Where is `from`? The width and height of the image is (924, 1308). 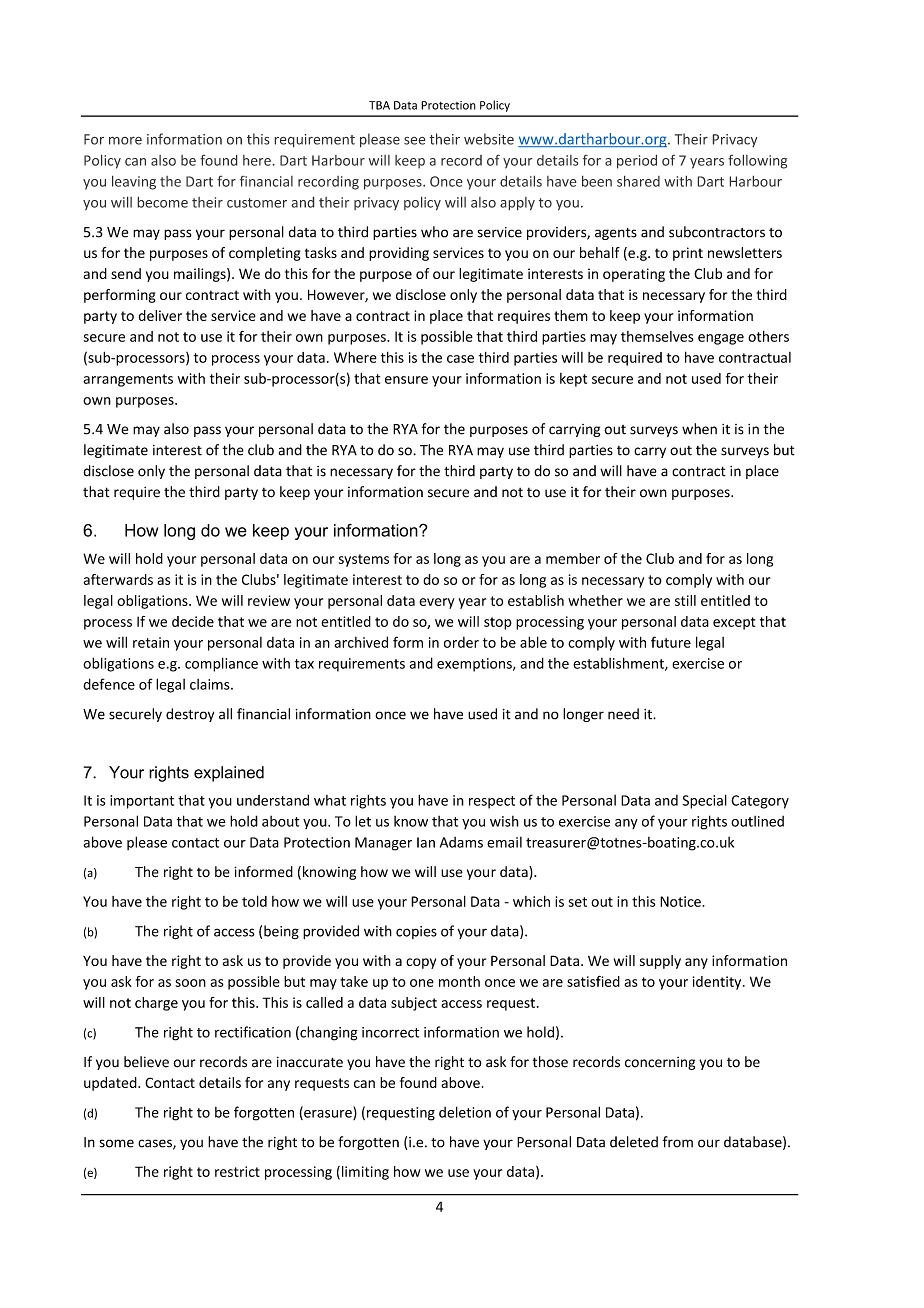
from is located at coordinates (678, 1142).
